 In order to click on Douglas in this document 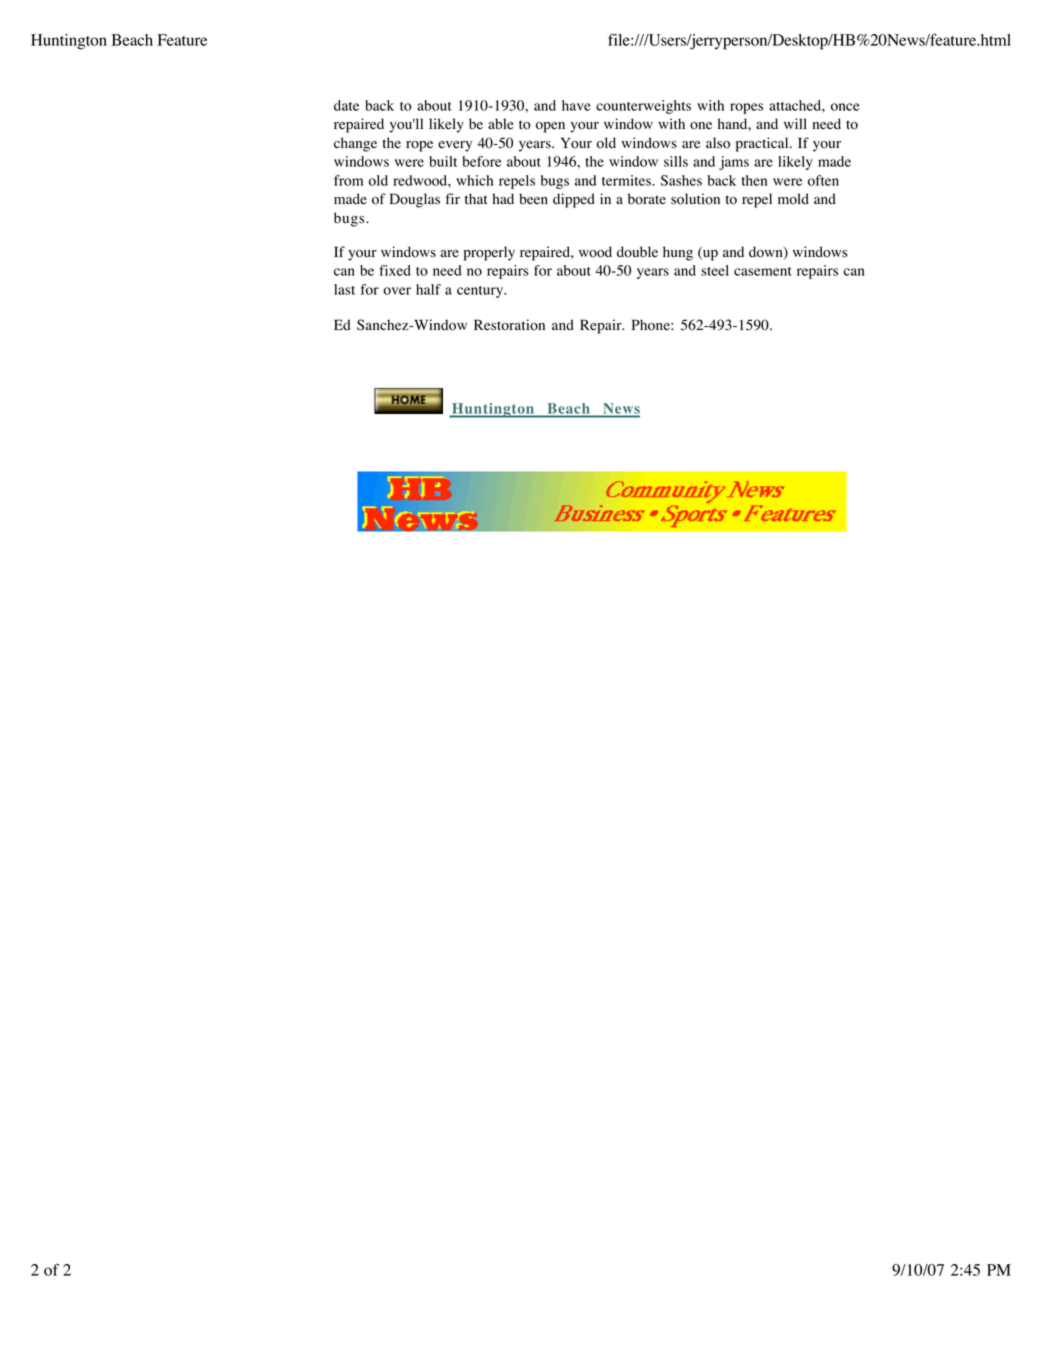, I will do `click(415, 200)`.
